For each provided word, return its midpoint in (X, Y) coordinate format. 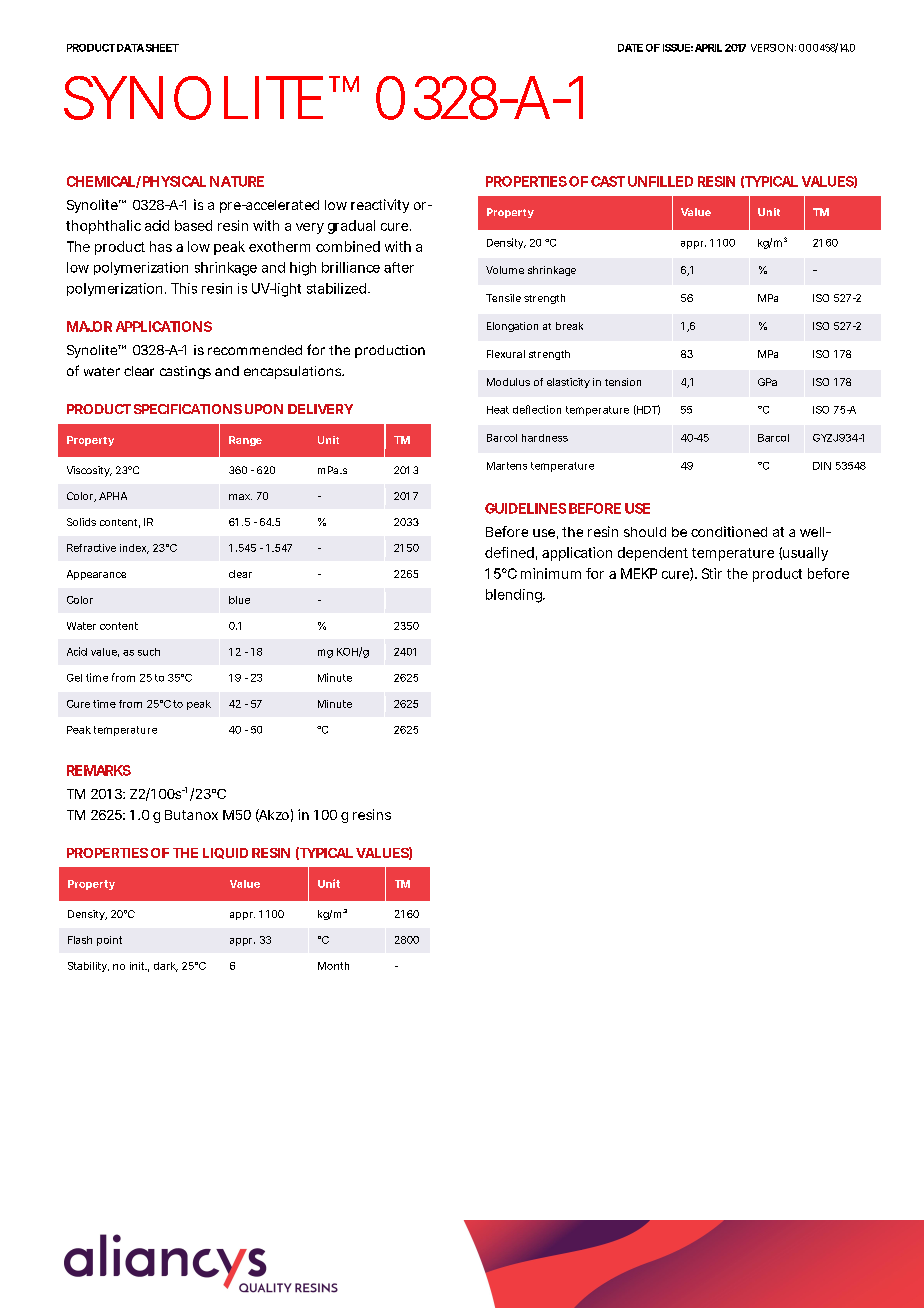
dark (166, 967)
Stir (712, 573)
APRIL (708, 48)
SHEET (162, 48)
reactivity (380, 206)
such (149, 652)
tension (623, 382)
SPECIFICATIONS (188, 409)
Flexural (506, 354)
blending (515, 596)
